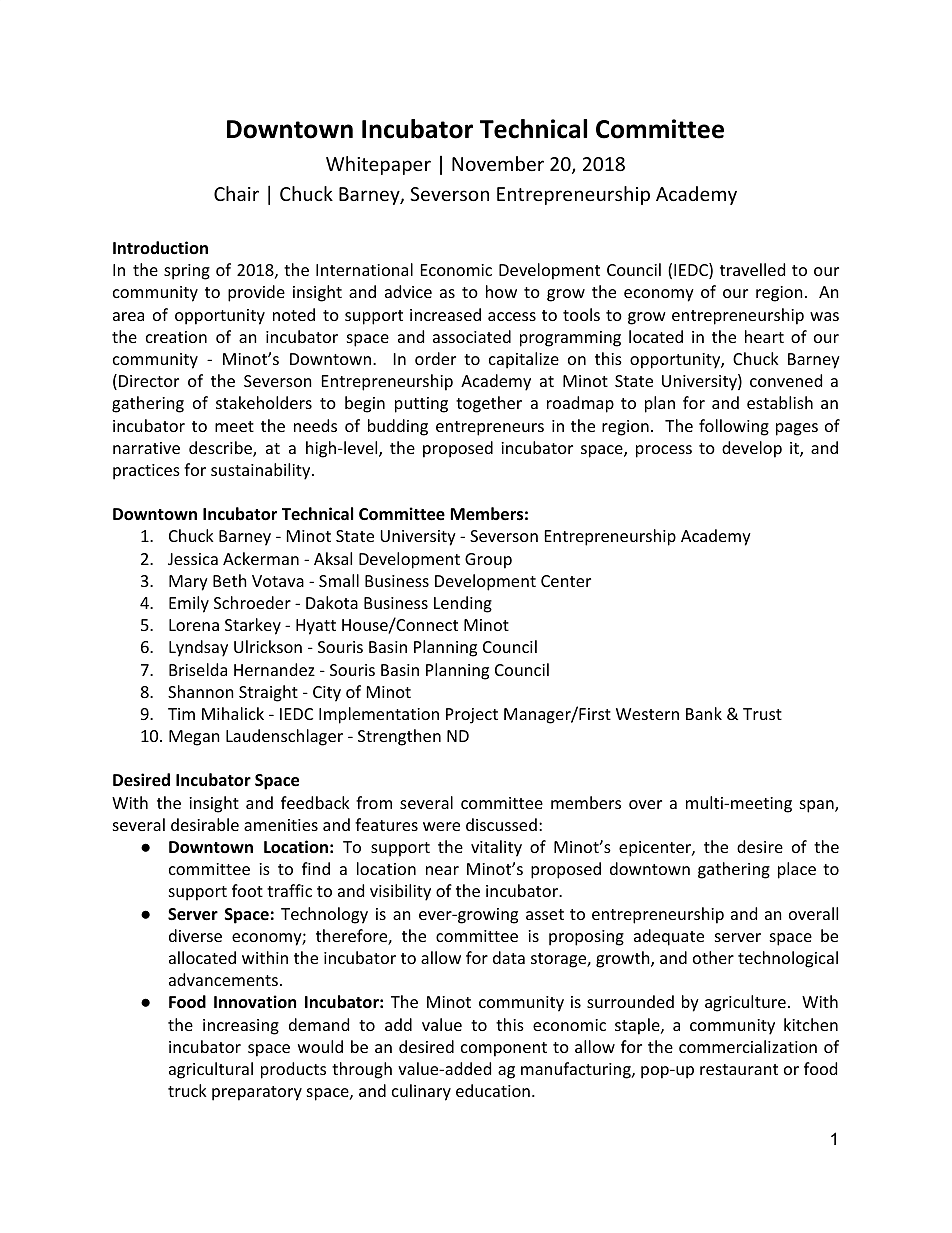 The height and width of the document is (1233, 952). Describe the element at coordinates (236, 193) in the document. I see `Chair` at that location.
